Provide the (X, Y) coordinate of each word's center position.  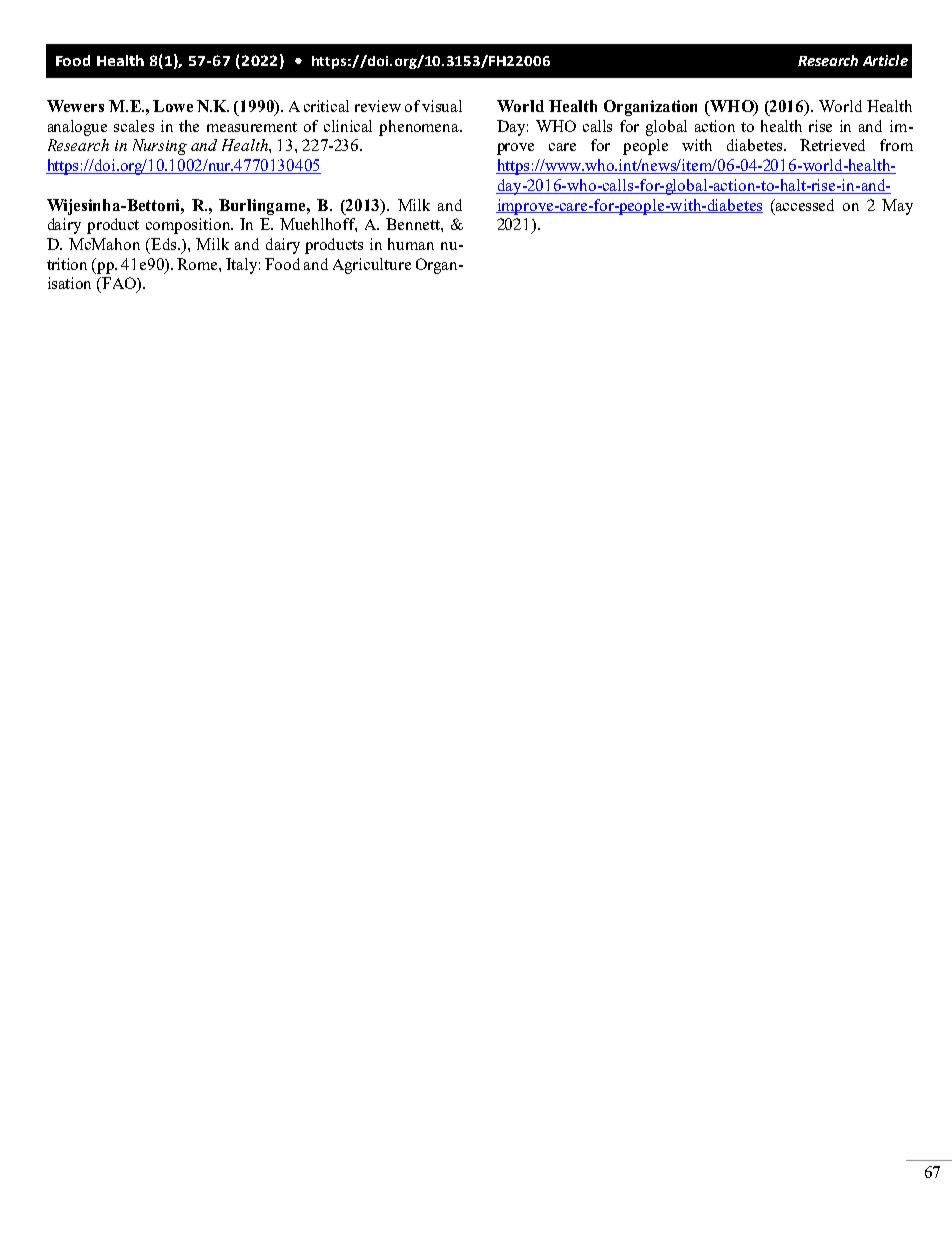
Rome (198, 264)
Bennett (414, 224)
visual (442, 106)
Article (885, 60)
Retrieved (832, 145)
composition (189, 226)
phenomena (420, 128)
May (897, 207)
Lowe (173, 106)
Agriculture (372, 266)
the (189, 126)
